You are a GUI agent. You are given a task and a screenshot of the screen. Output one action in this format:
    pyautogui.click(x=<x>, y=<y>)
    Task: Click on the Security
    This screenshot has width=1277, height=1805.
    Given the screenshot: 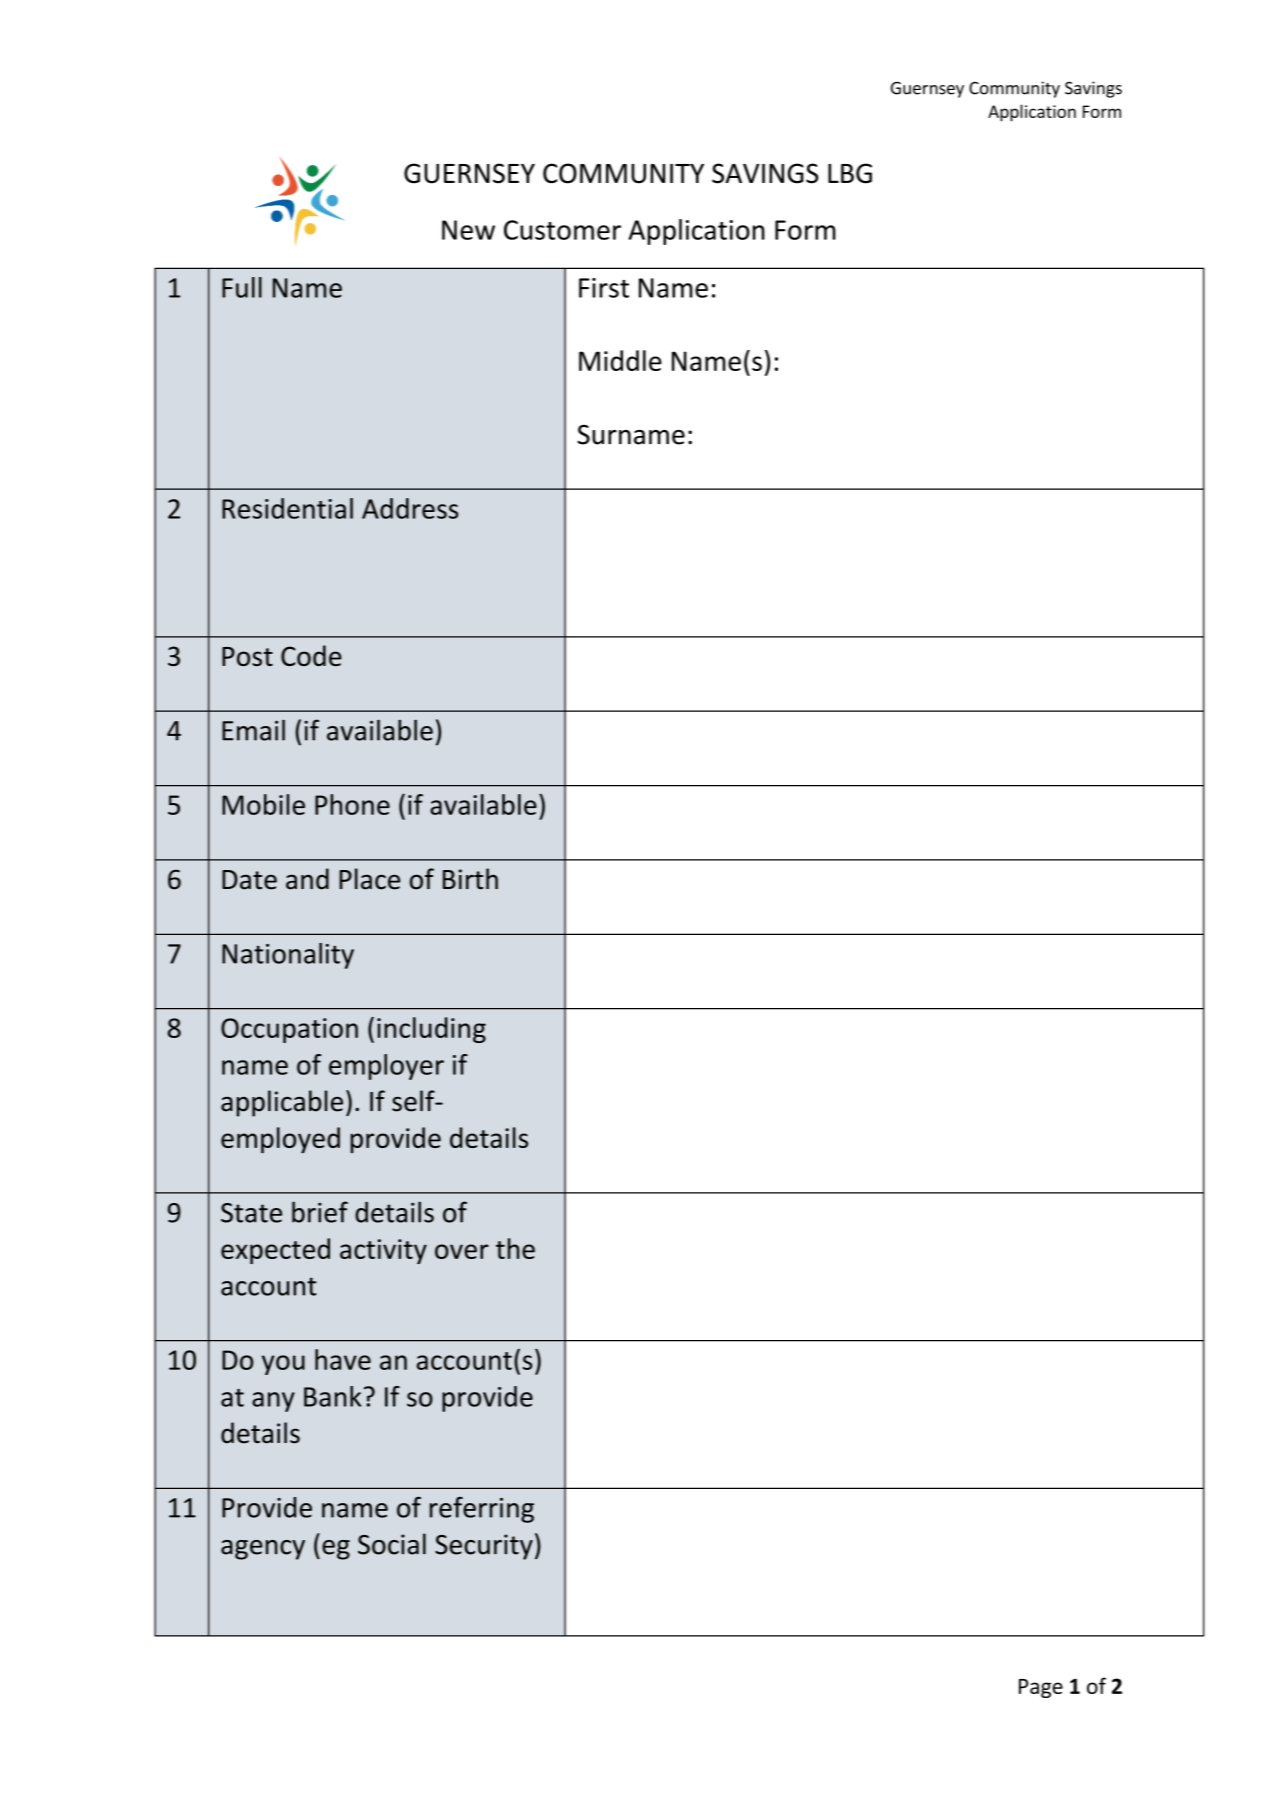 What is the action you would take?
    pyautogui.click(x=484, y=1547)
